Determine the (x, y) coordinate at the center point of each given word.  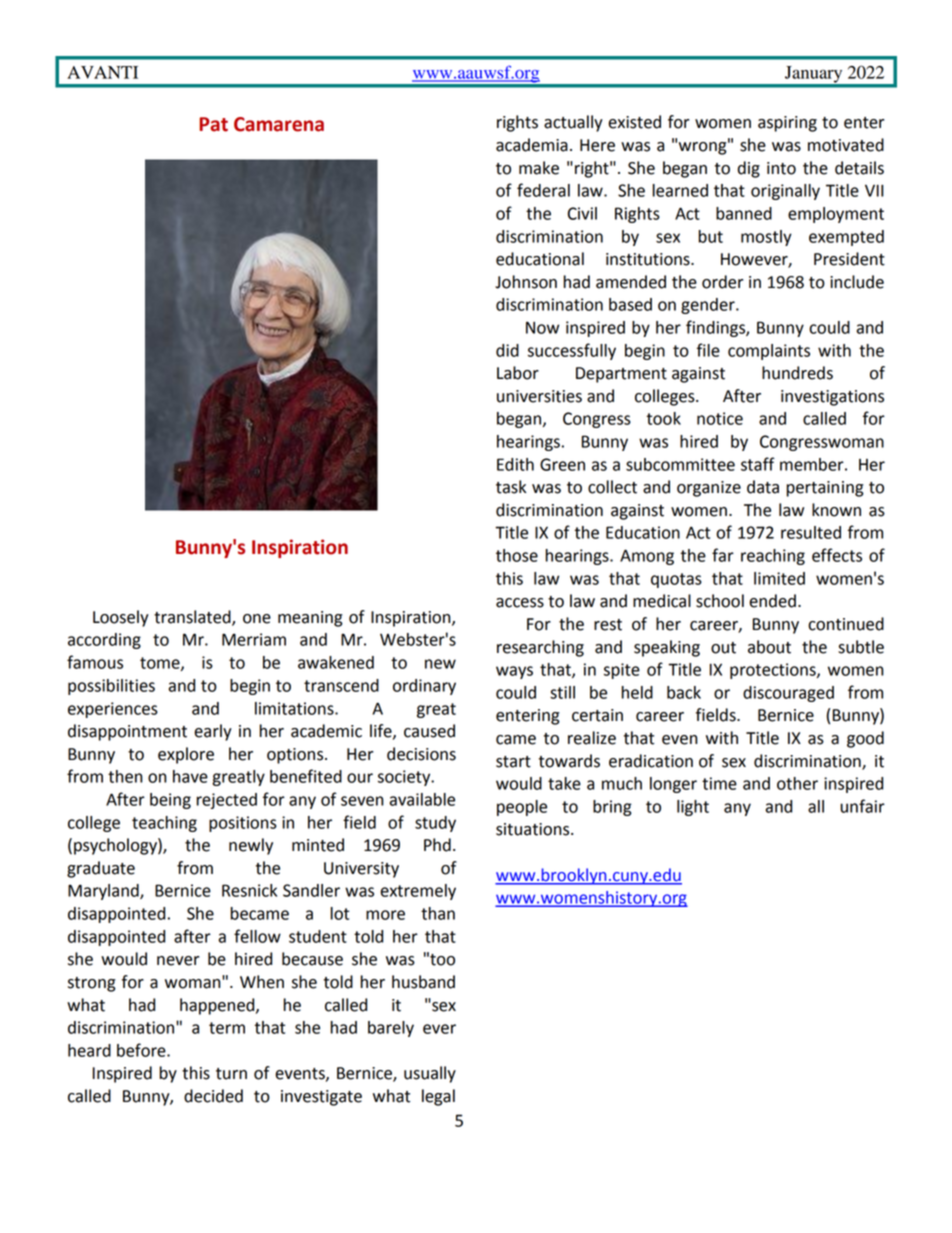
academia (532, 145)
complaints (769, 352)
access (520, 603)
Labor (518, 373)
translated (193, 618)
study (435, 824)
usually (430, 1074)
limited (779, 578)
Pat (213, 124)
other (797, 783)
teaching (164, 824)
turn (231, 1074)
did (507, 350)
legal (438, 1097)
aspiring (787, 124)
